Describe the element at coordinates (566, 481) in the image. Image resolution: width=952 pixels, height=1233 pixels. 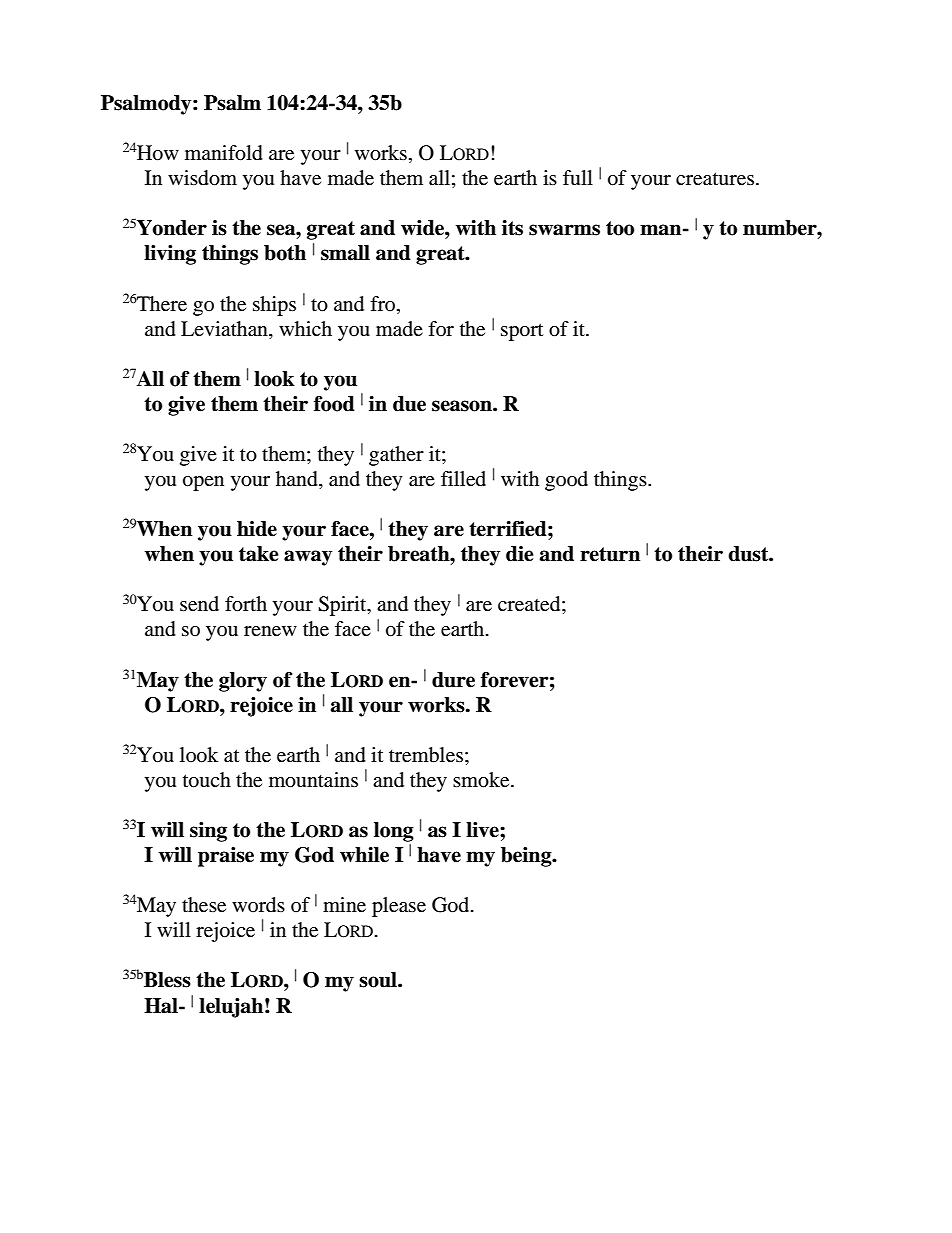
I see `good` at that location.
